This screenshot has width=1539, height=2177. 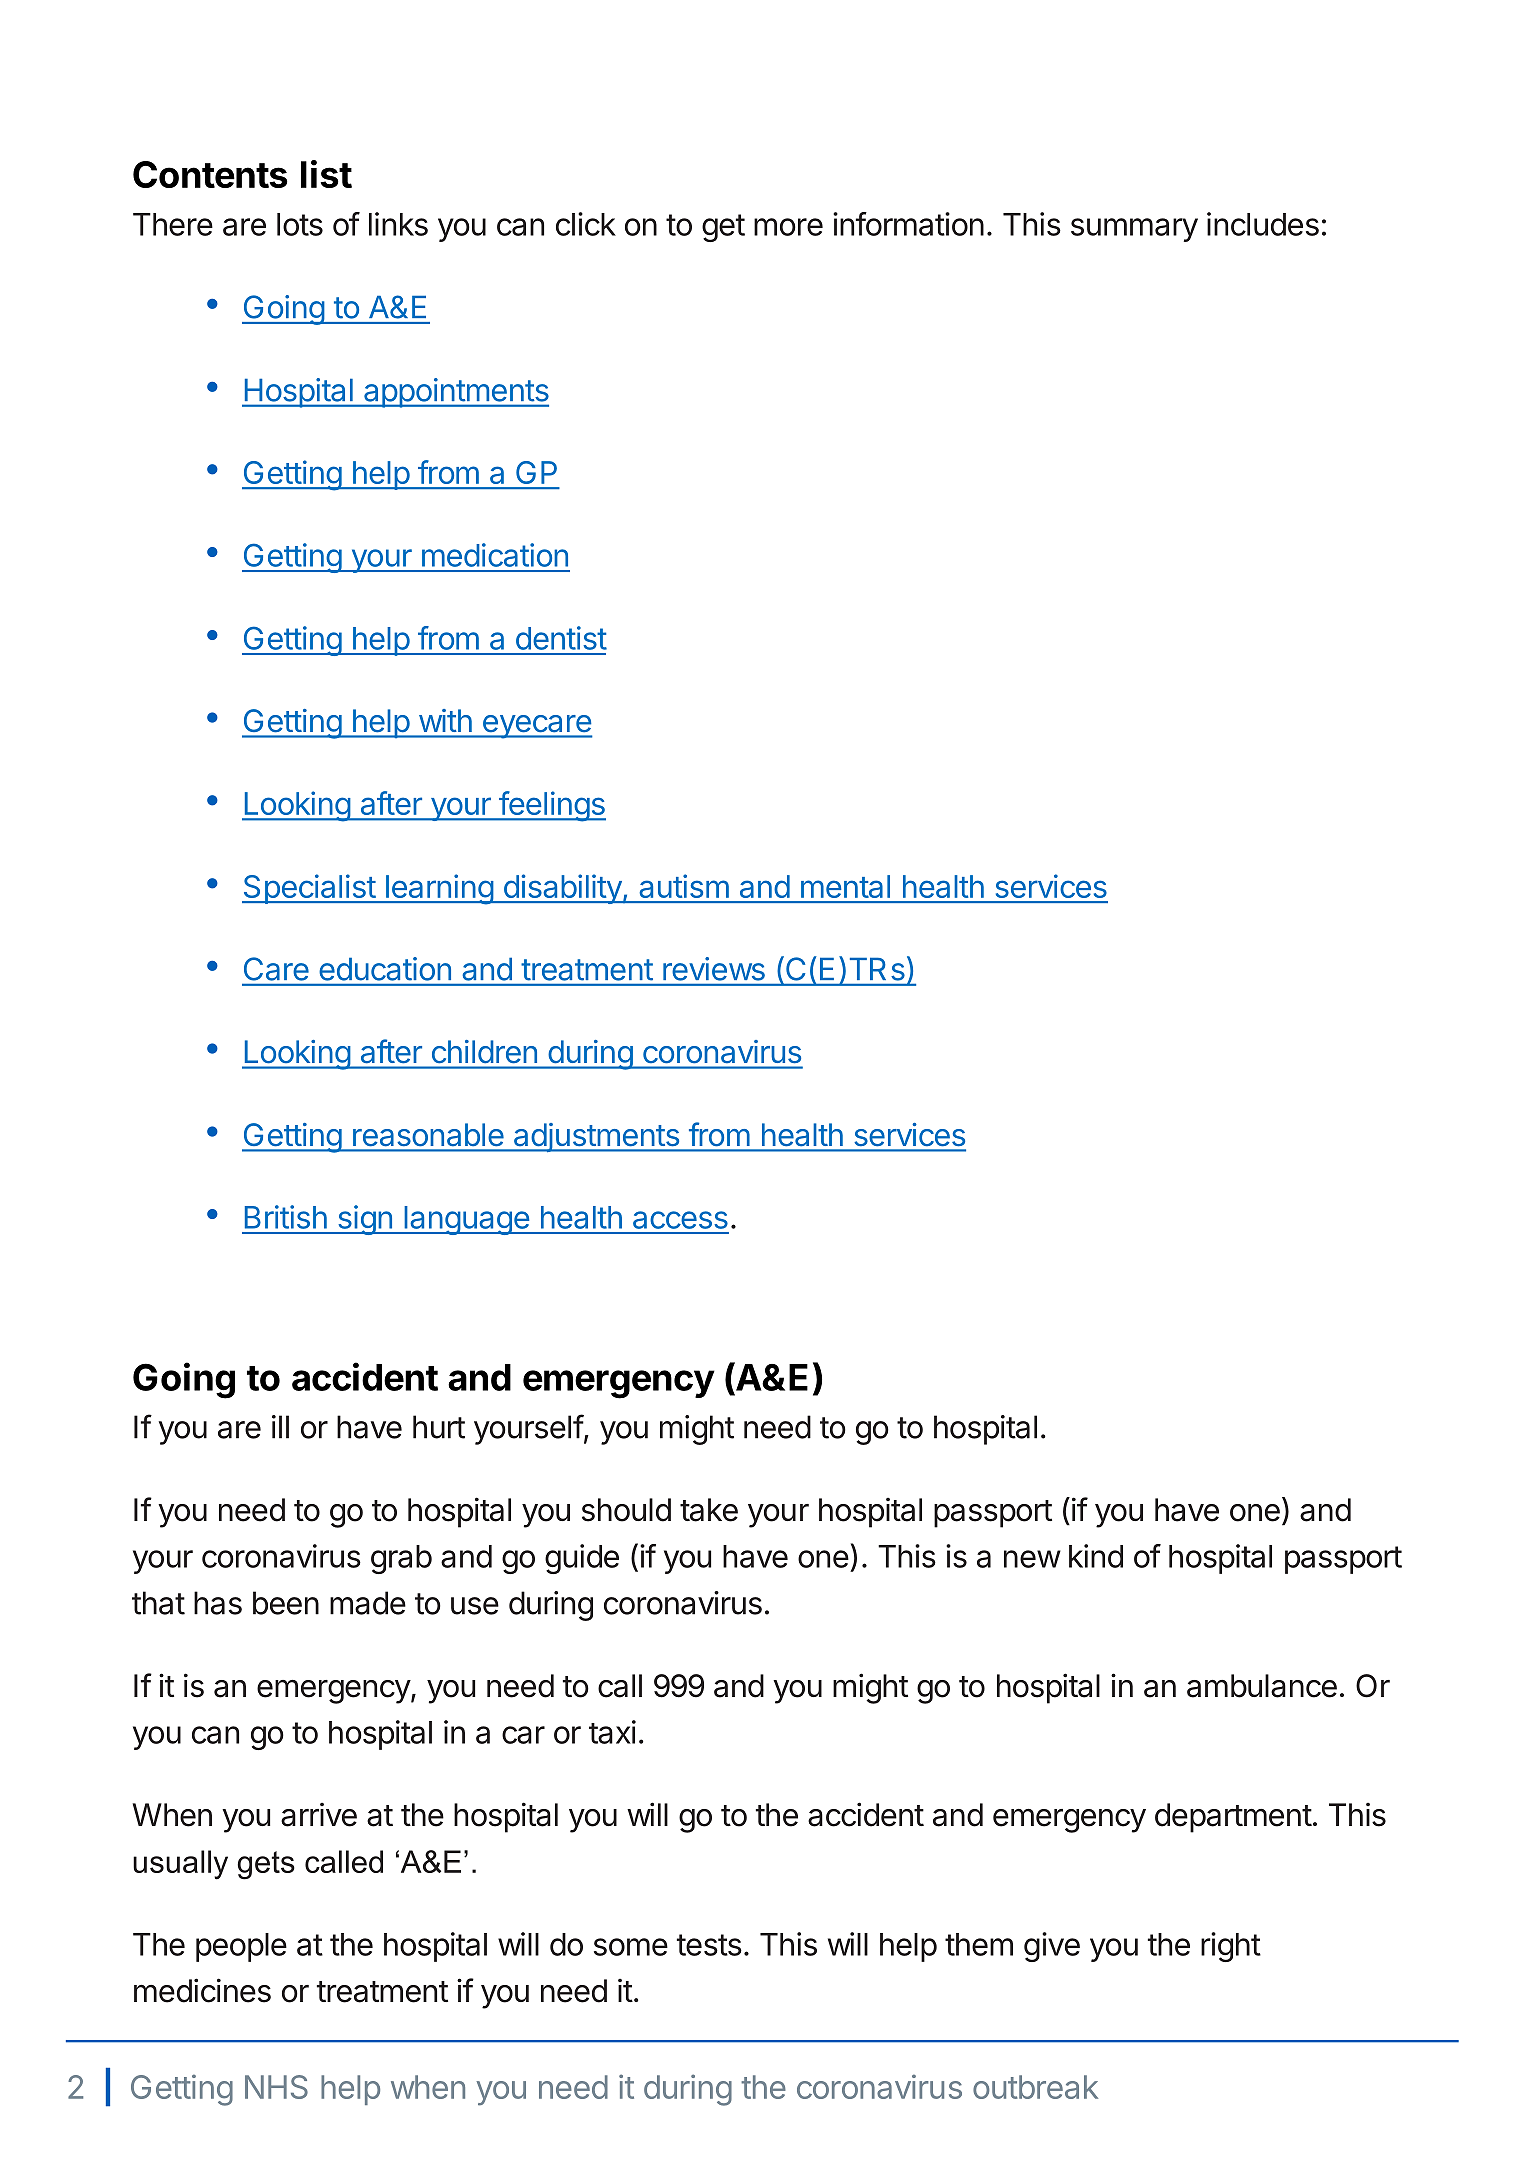 I want to click on lots, so click(x=300, y=224).
